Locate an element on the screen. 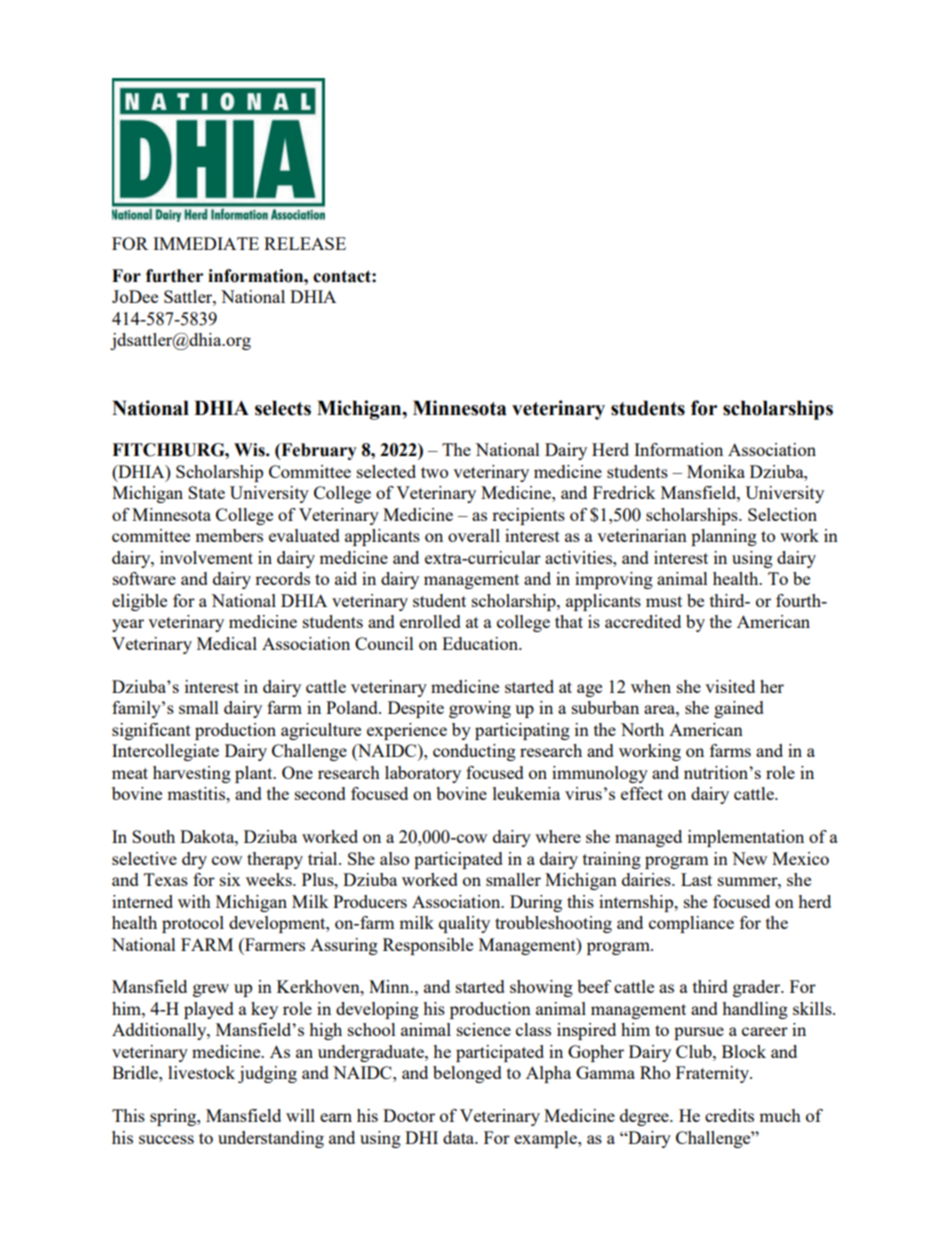 This screenshot has width=952, height=1233. compliance is located at coordinates (691, 924).
